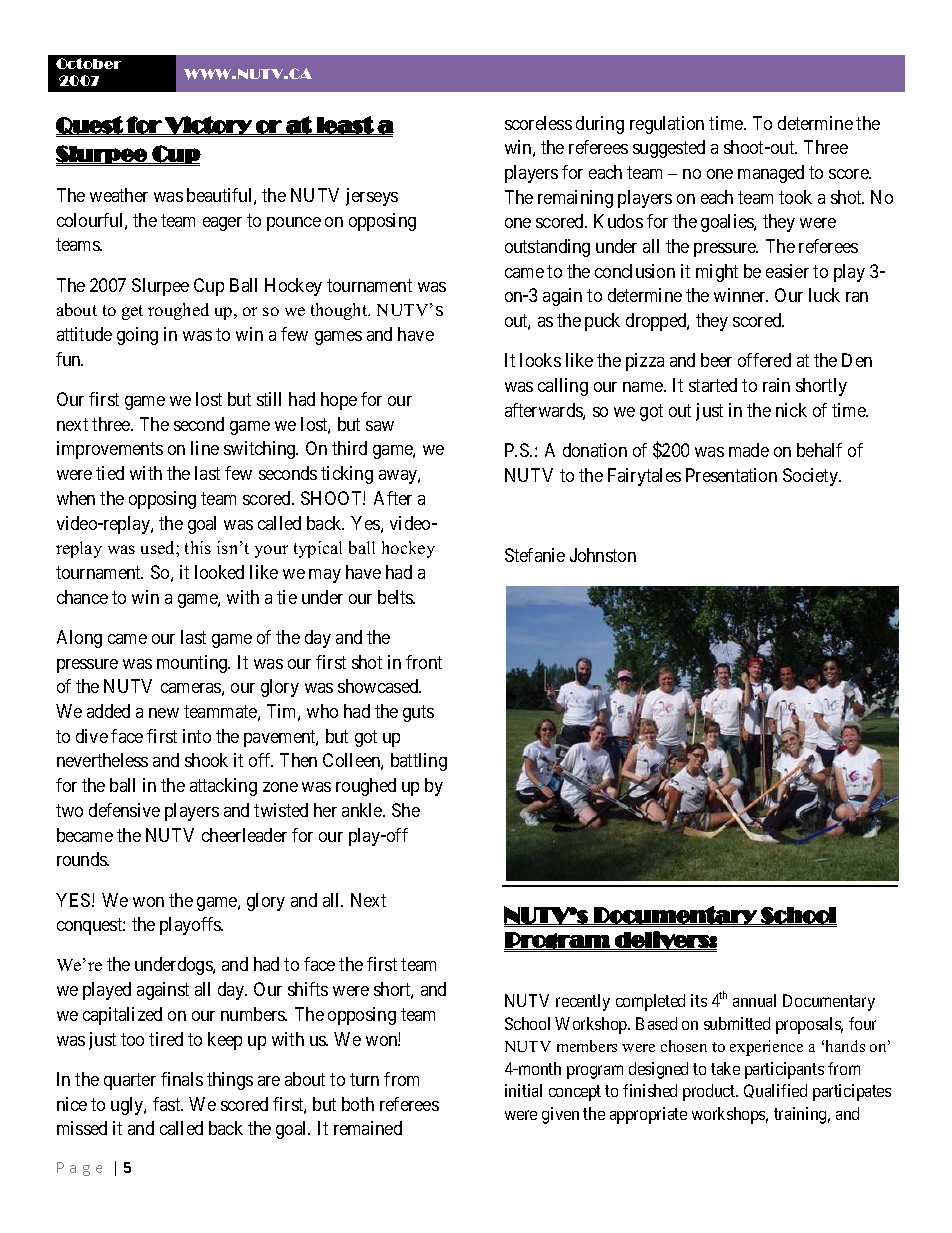 The width and height of the document is (952, 1233). I want to click on least, so click(345, 125).
